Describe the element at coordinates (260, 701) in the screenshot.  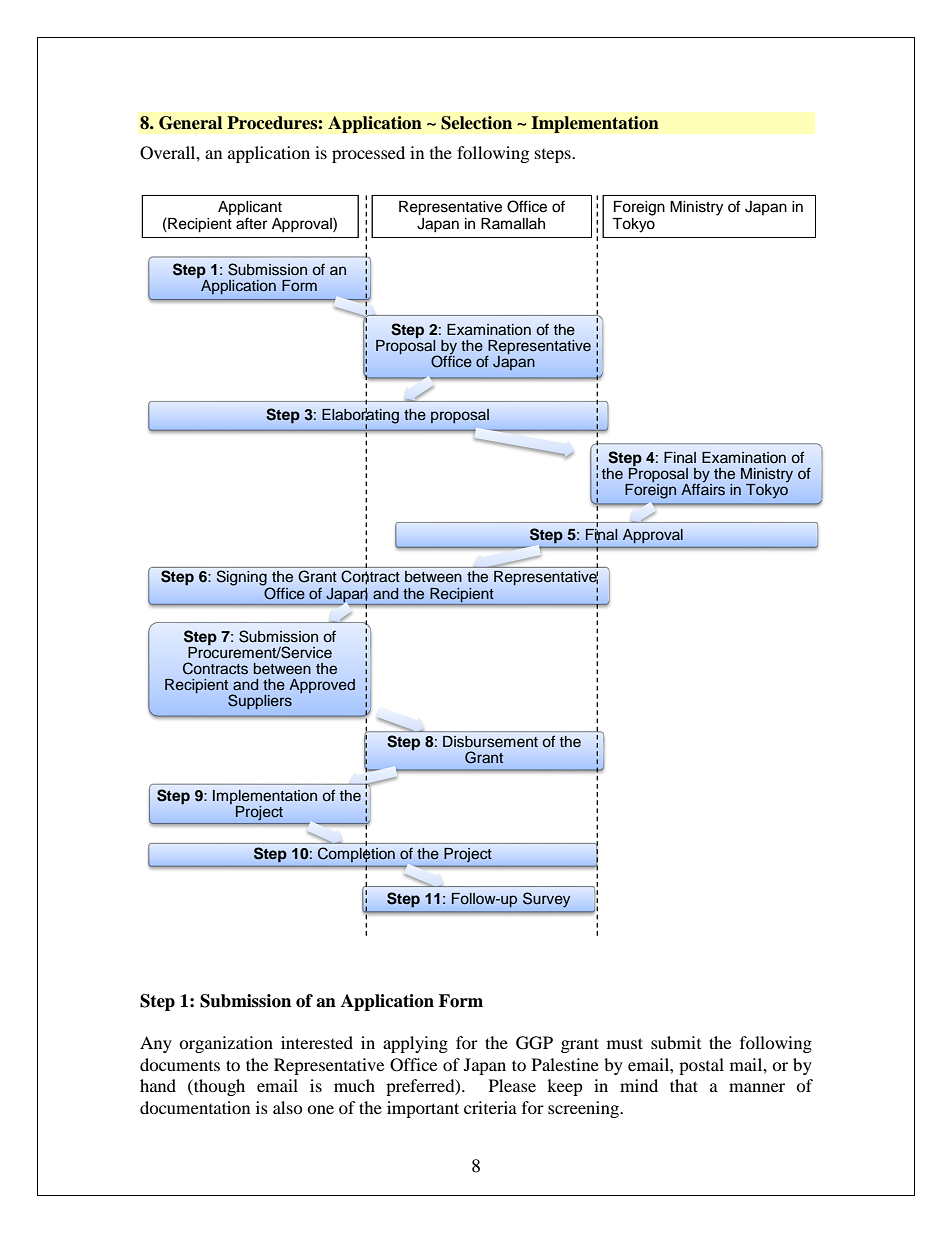
I see `Suppliers` at that location.
